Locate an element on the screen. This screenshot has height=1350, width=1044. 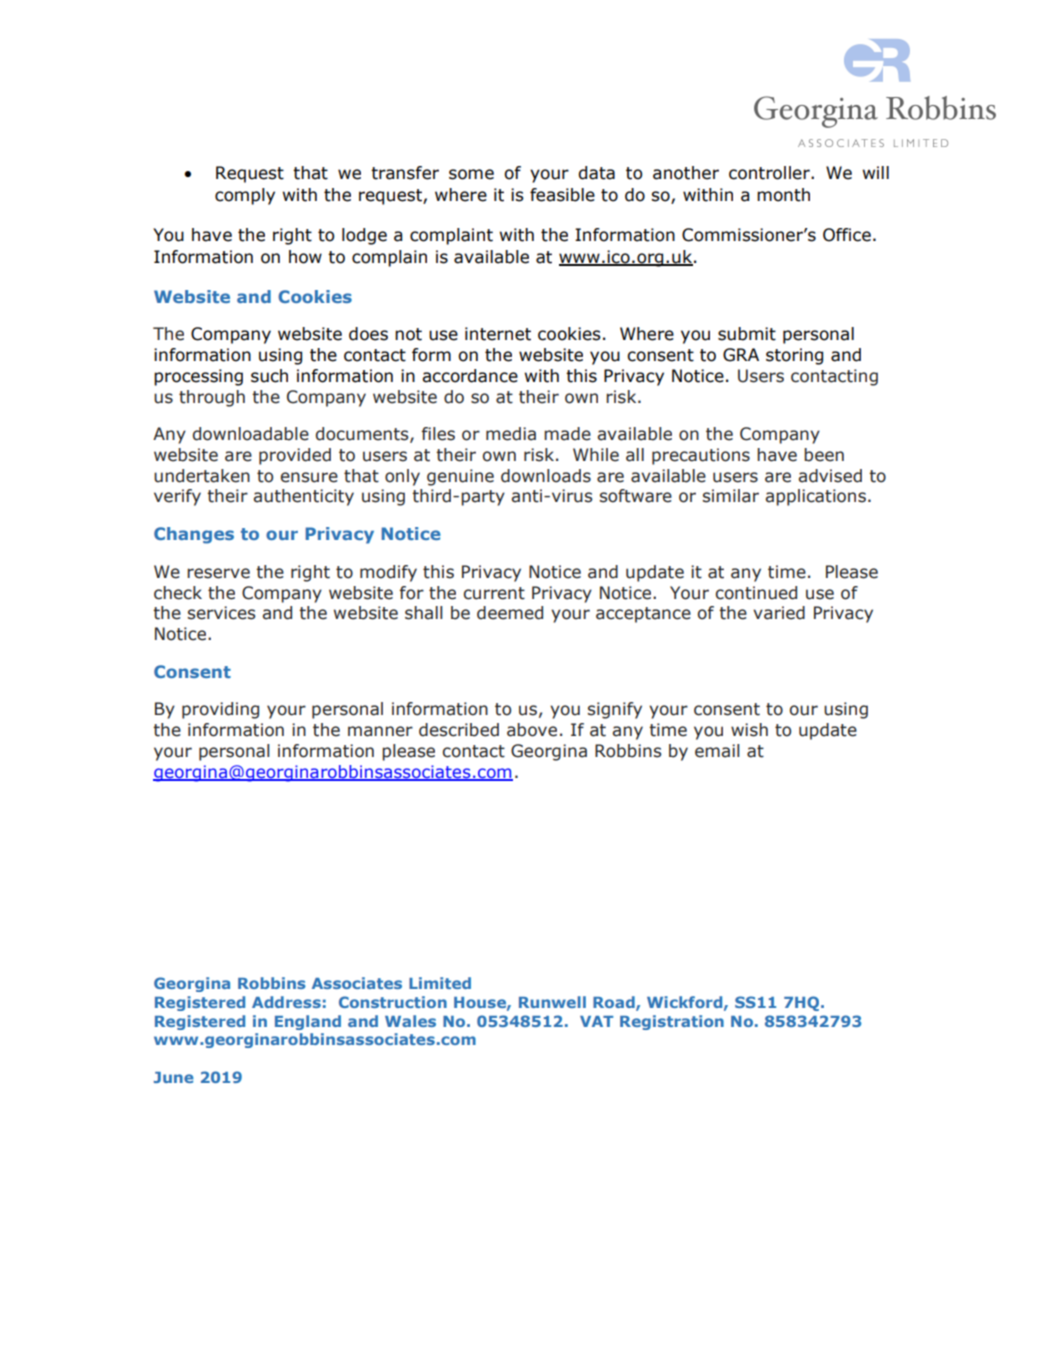
month is located at coordinates (783, 195).
